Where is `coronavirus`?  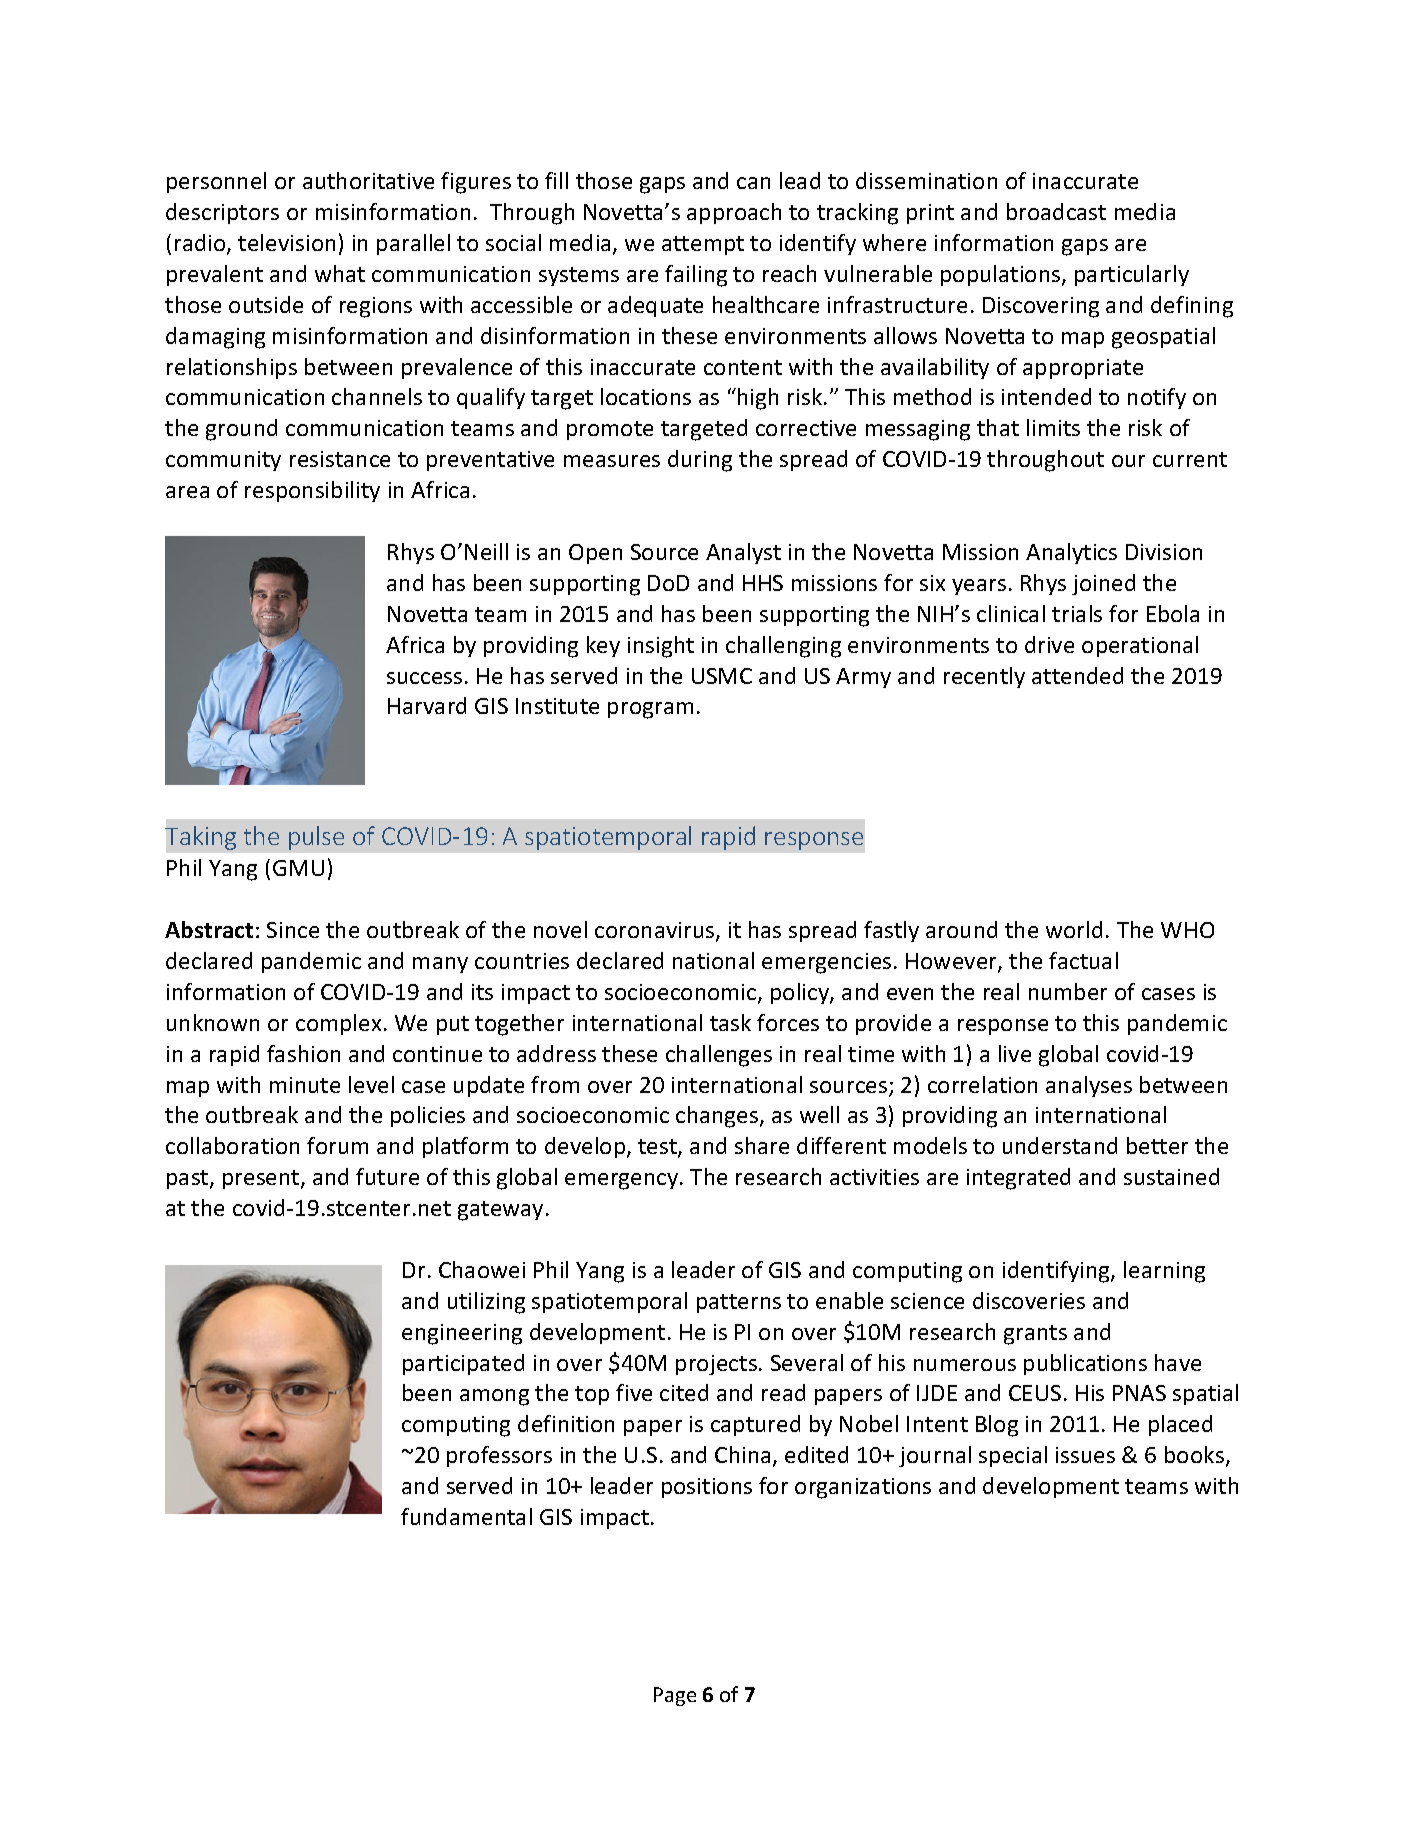 coronavirus is located at coordinates (656, 931).
